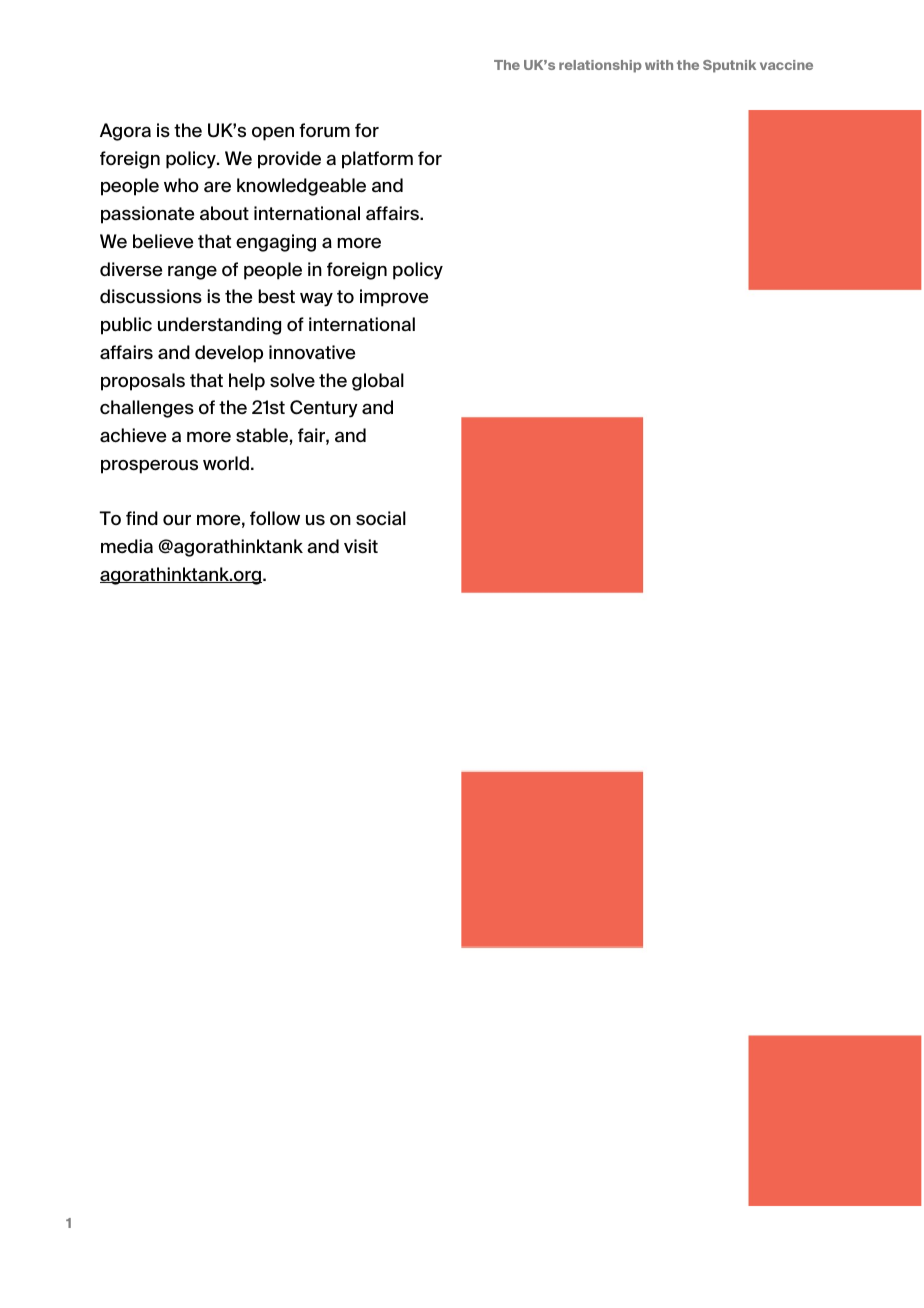 The width and height of the image is (924, 1308). I want to click on Century, so click(324, 409).
